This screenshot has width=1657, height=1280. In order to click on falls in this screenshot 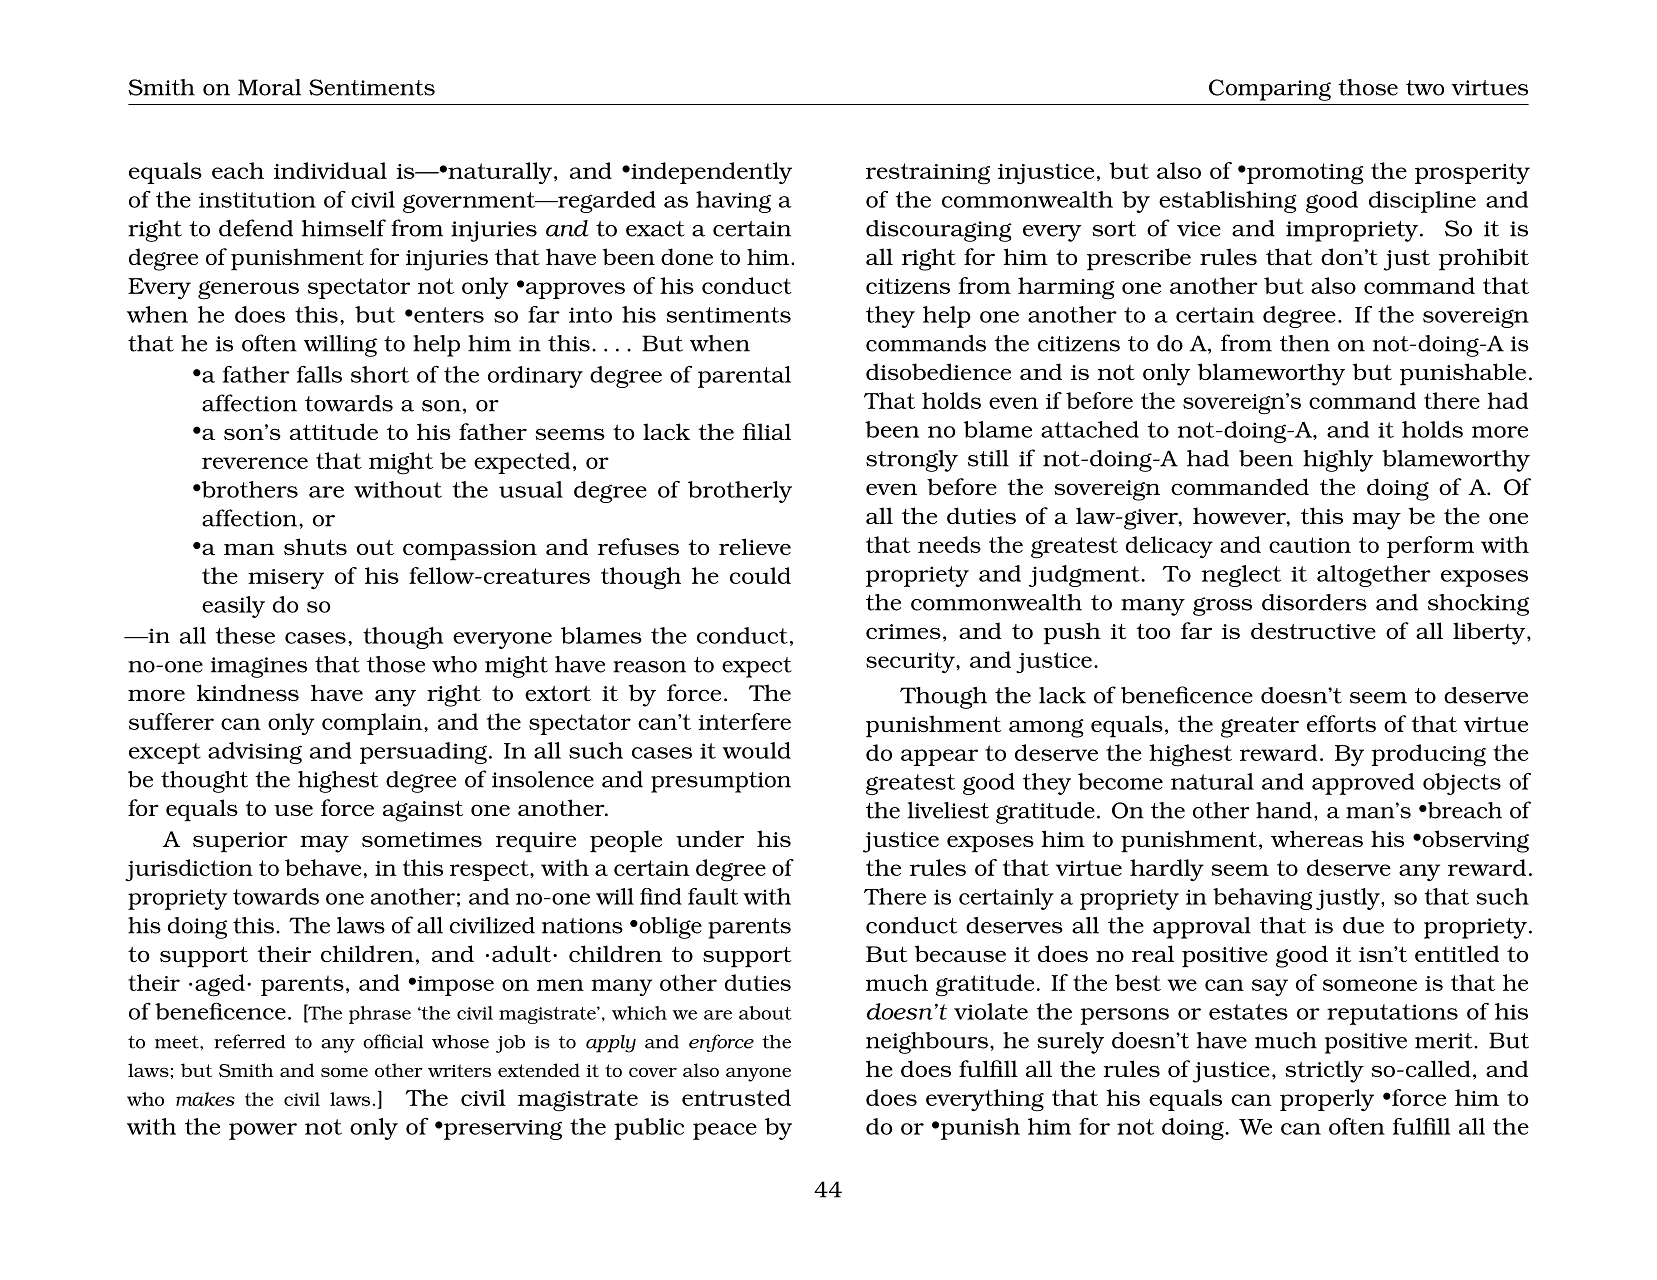, I will do `click(319, 374)`.
